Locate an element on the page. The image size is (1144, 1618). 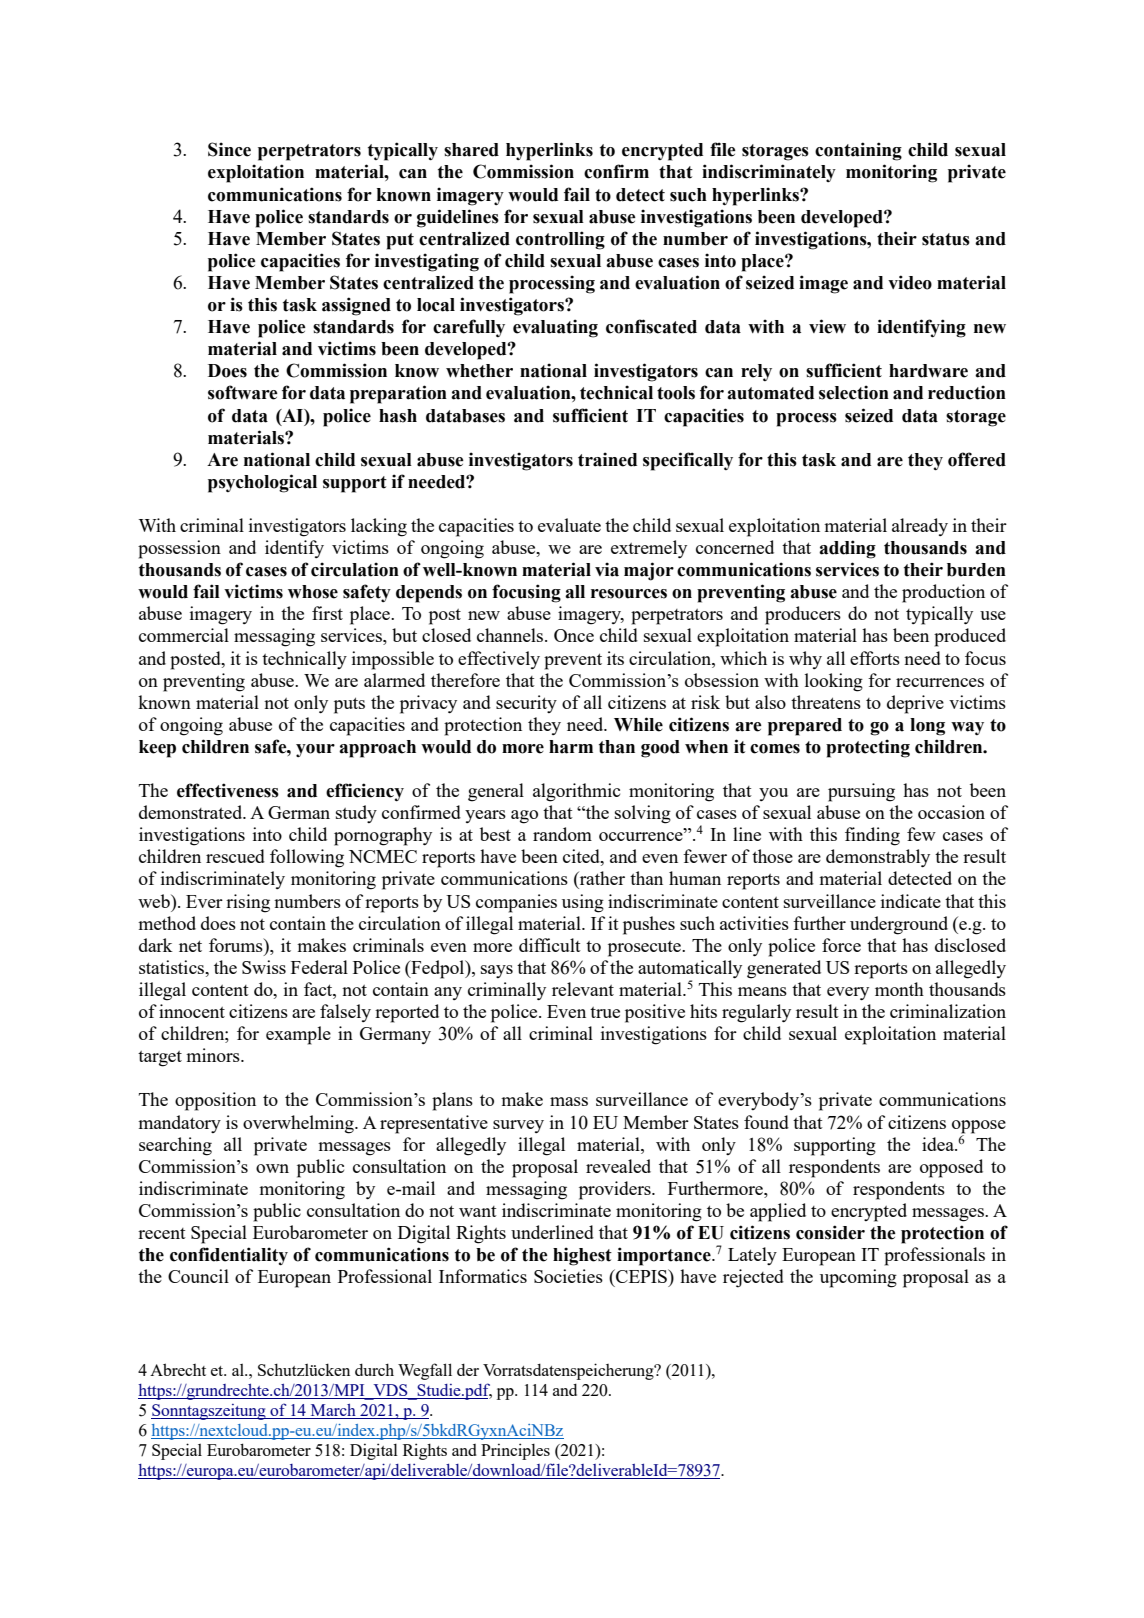
Since is located at coordinates (229, 149).
